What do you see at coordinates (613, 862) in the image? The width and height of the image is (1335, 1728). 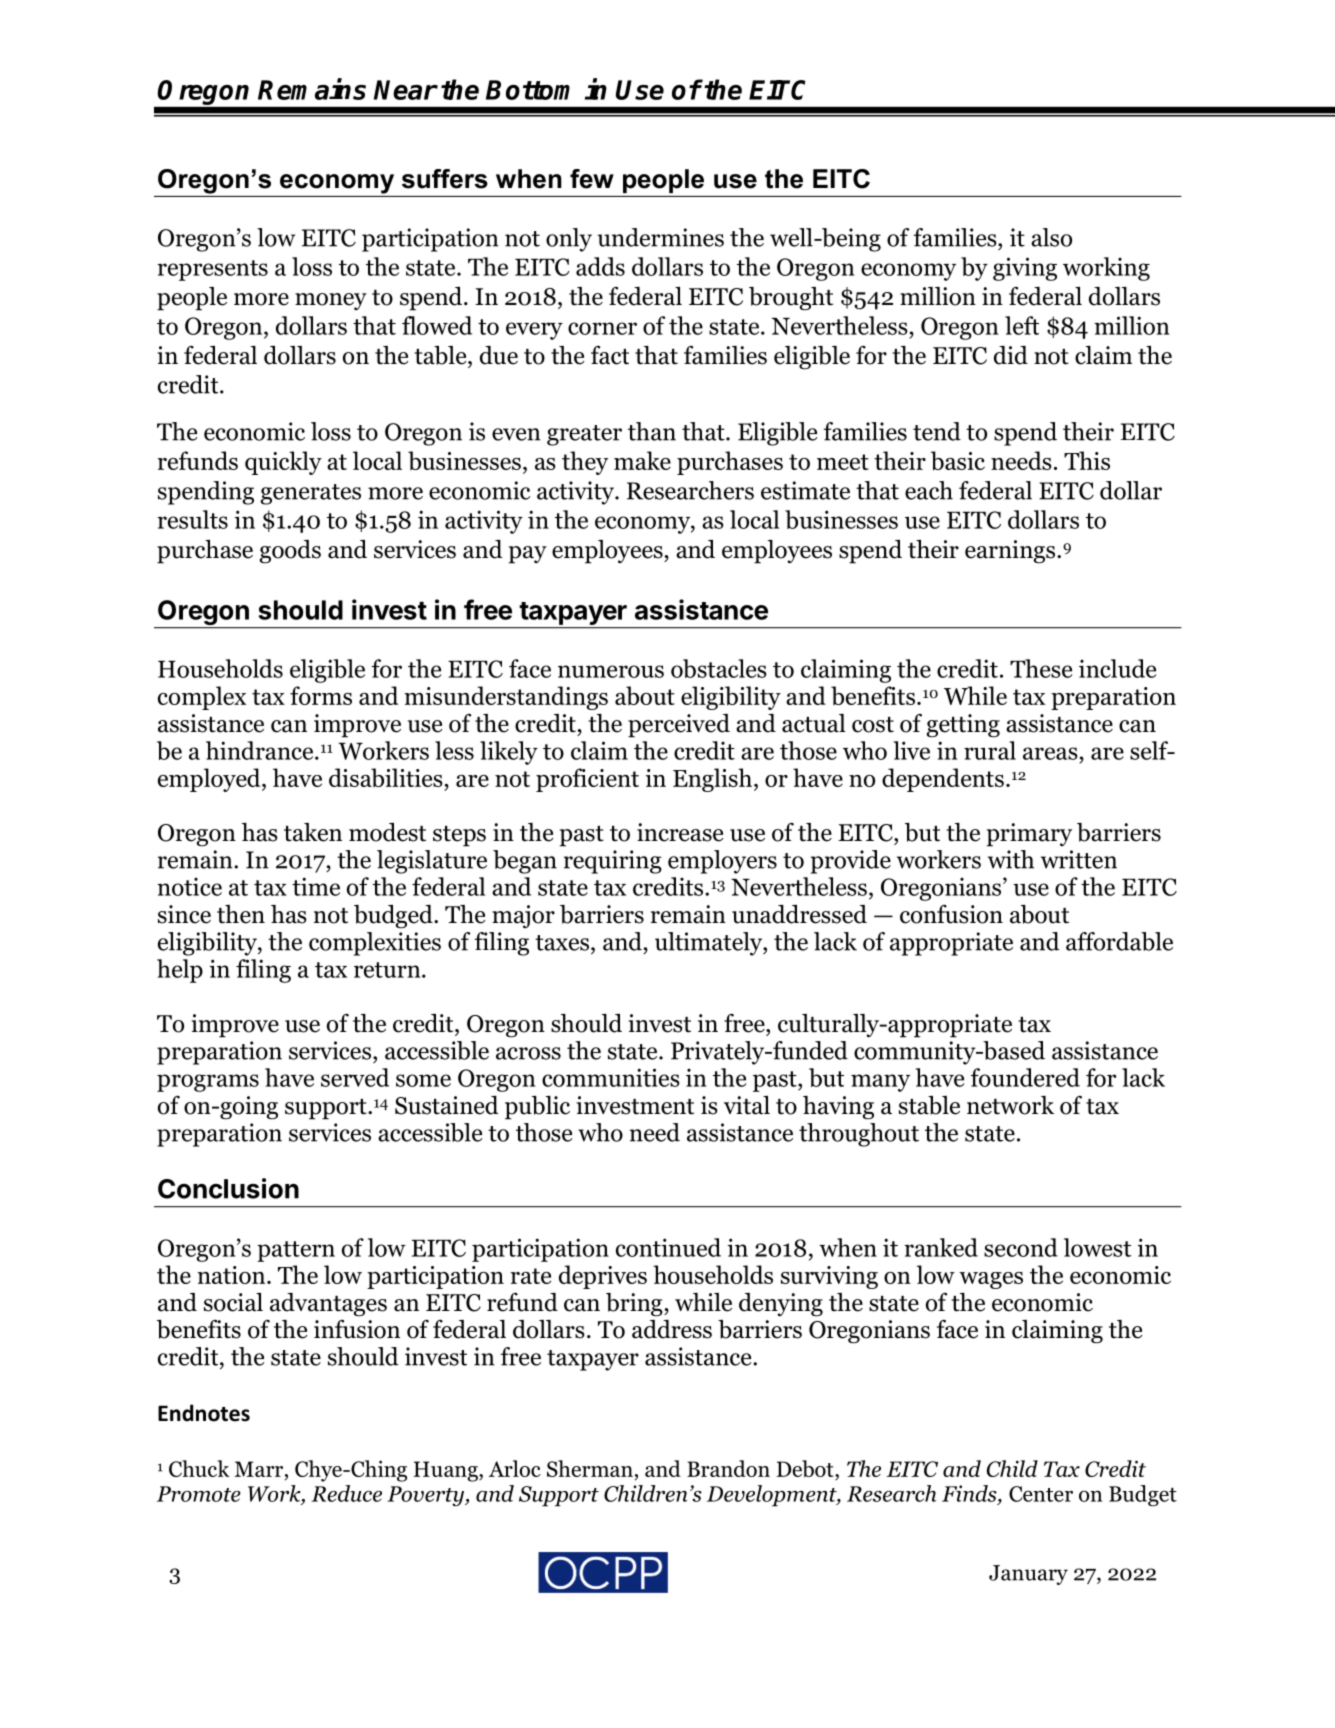 I see `requiring` at bounding box center [613, 862].
